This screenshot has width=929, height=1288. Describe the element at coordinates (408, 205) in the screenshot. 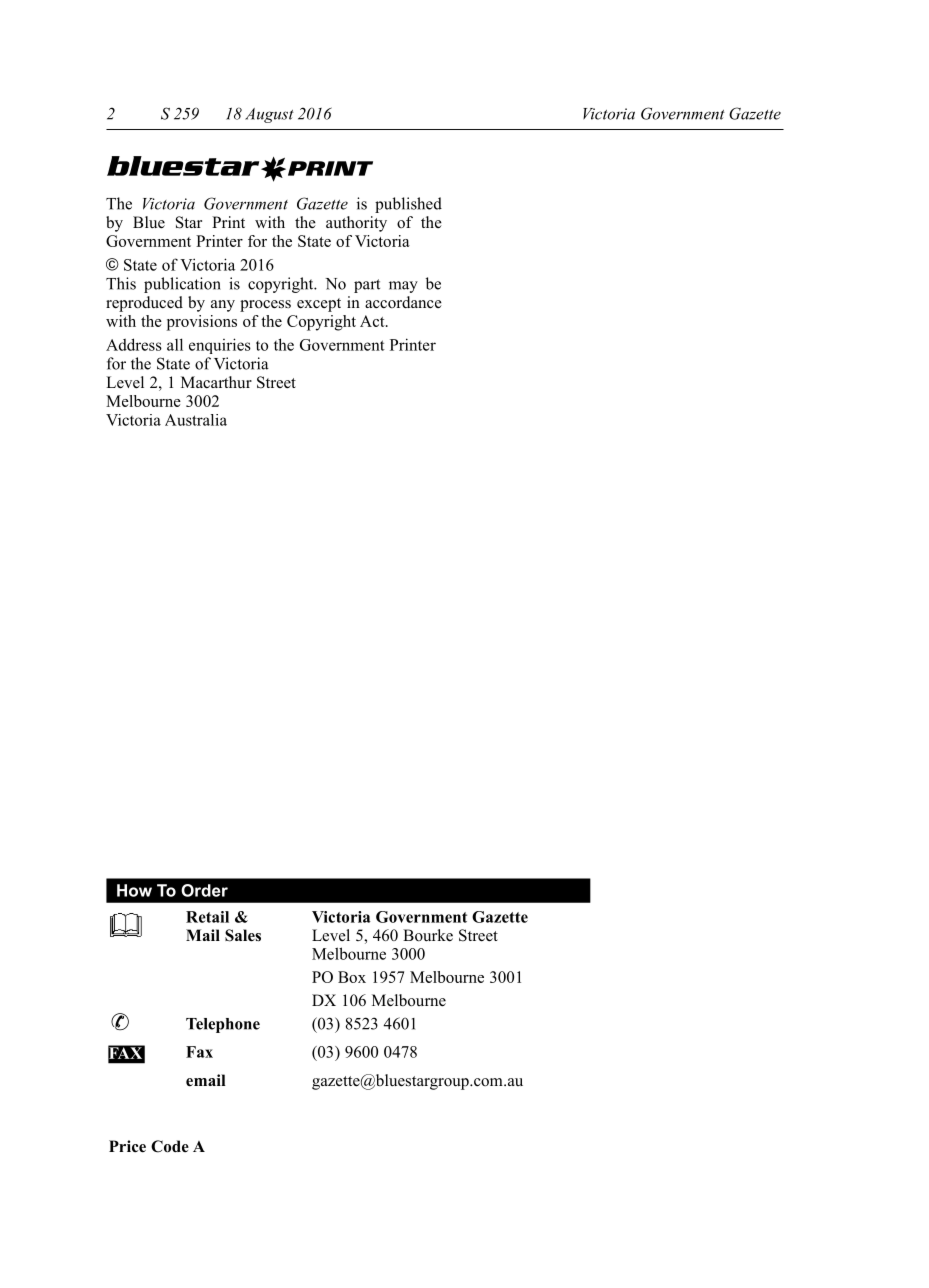

I see `published` at that location.
